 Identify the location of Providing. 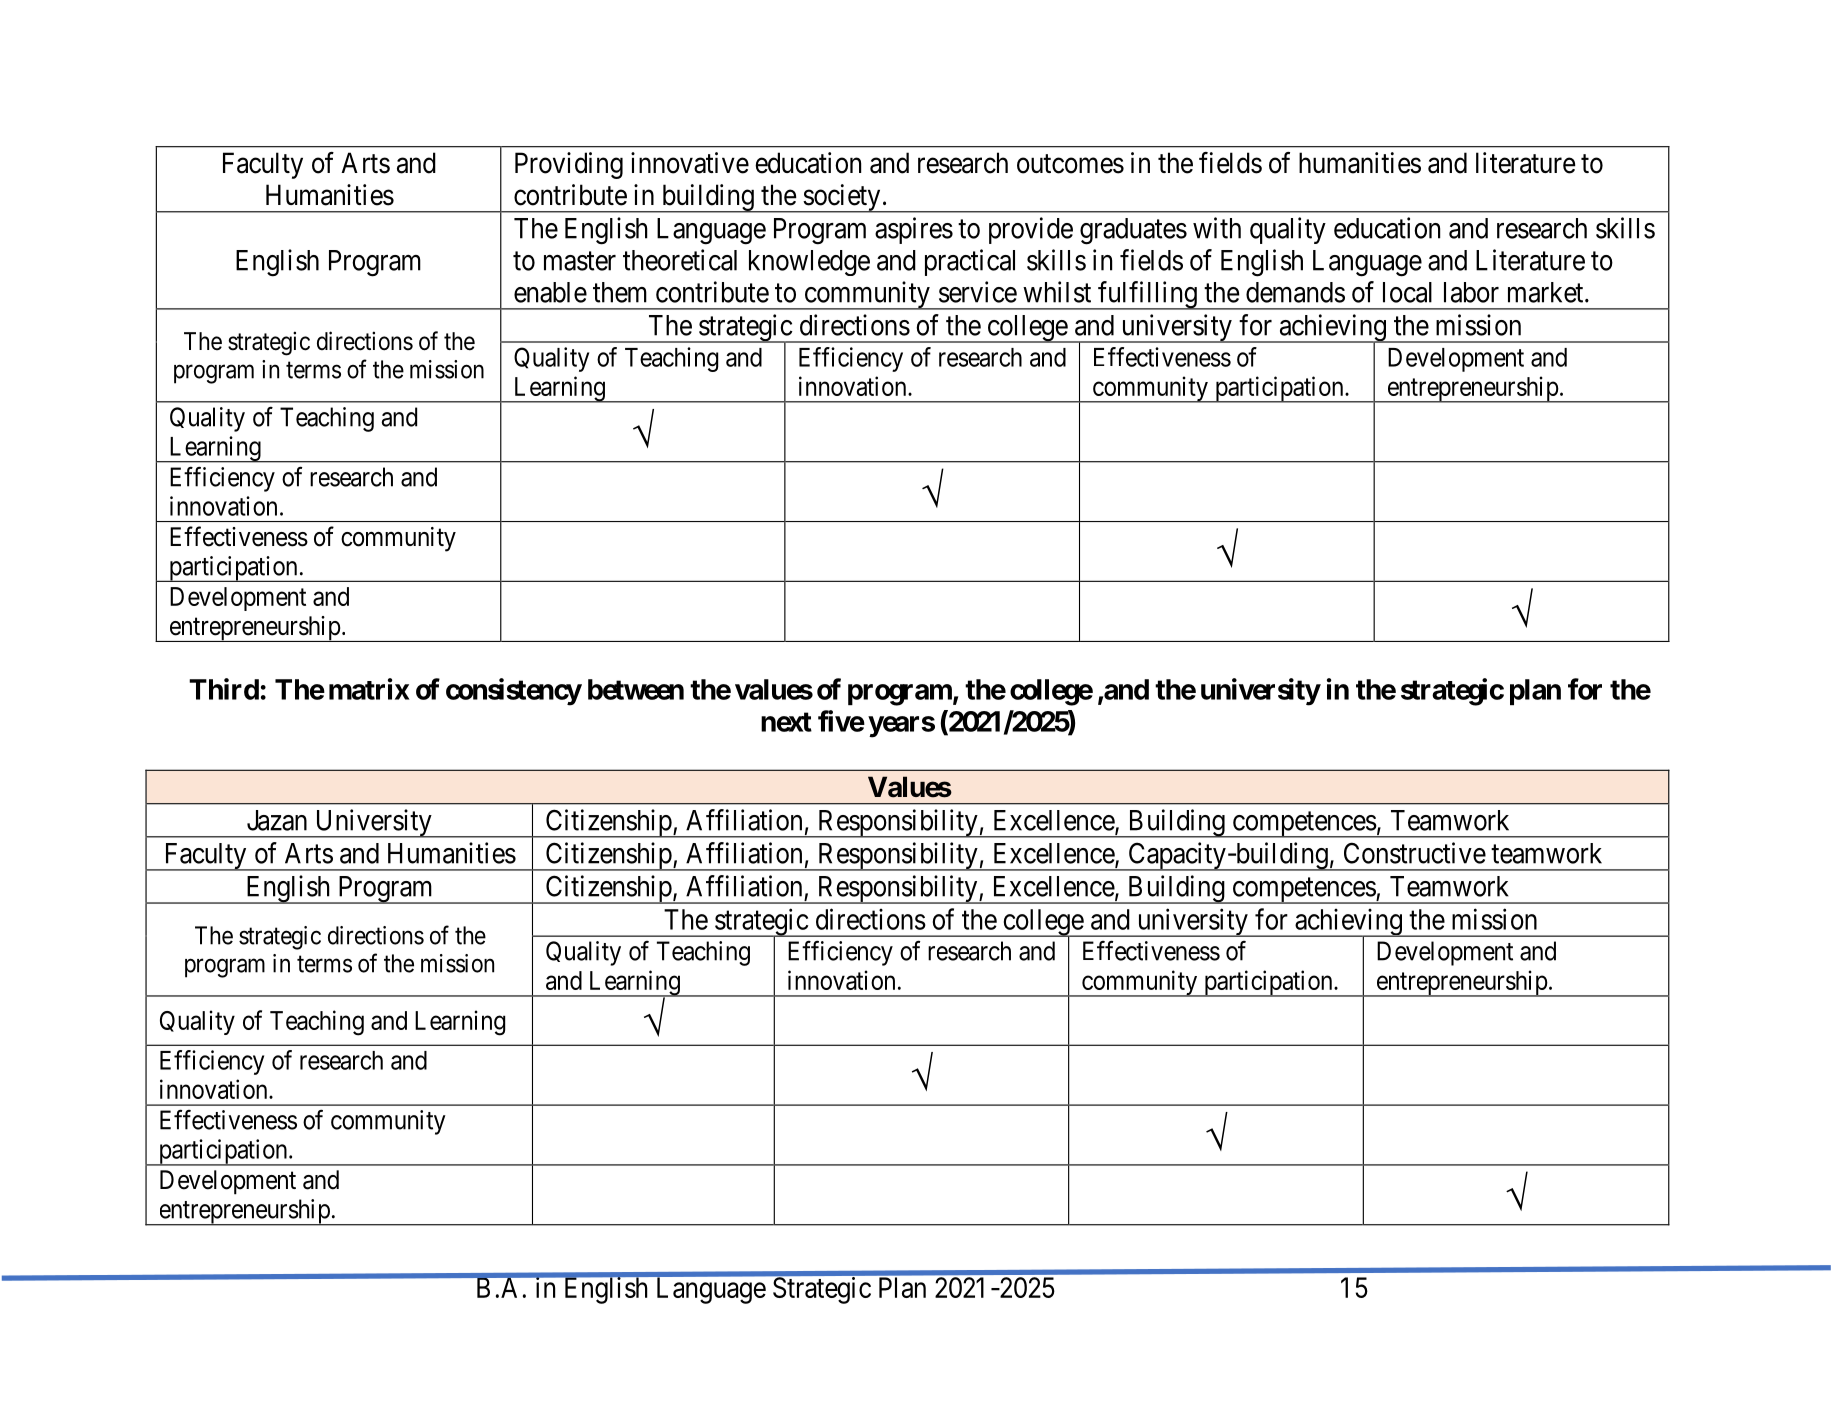
(569, 165).
